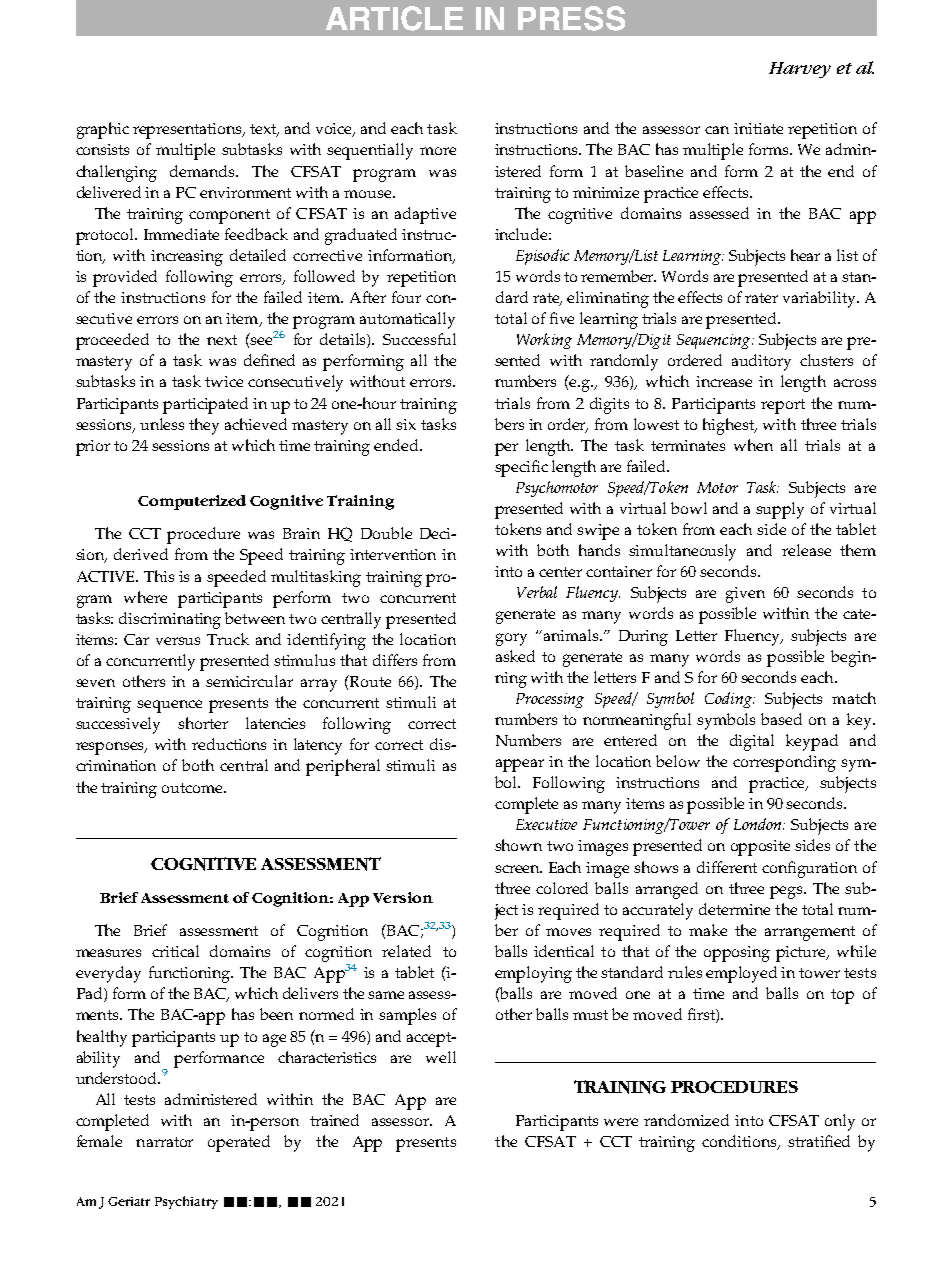 The height and width of the screenshot is (1275, 952). Describe the element at coordinates (542, 257) in the screenshot. I see `Episodic` at that location.
